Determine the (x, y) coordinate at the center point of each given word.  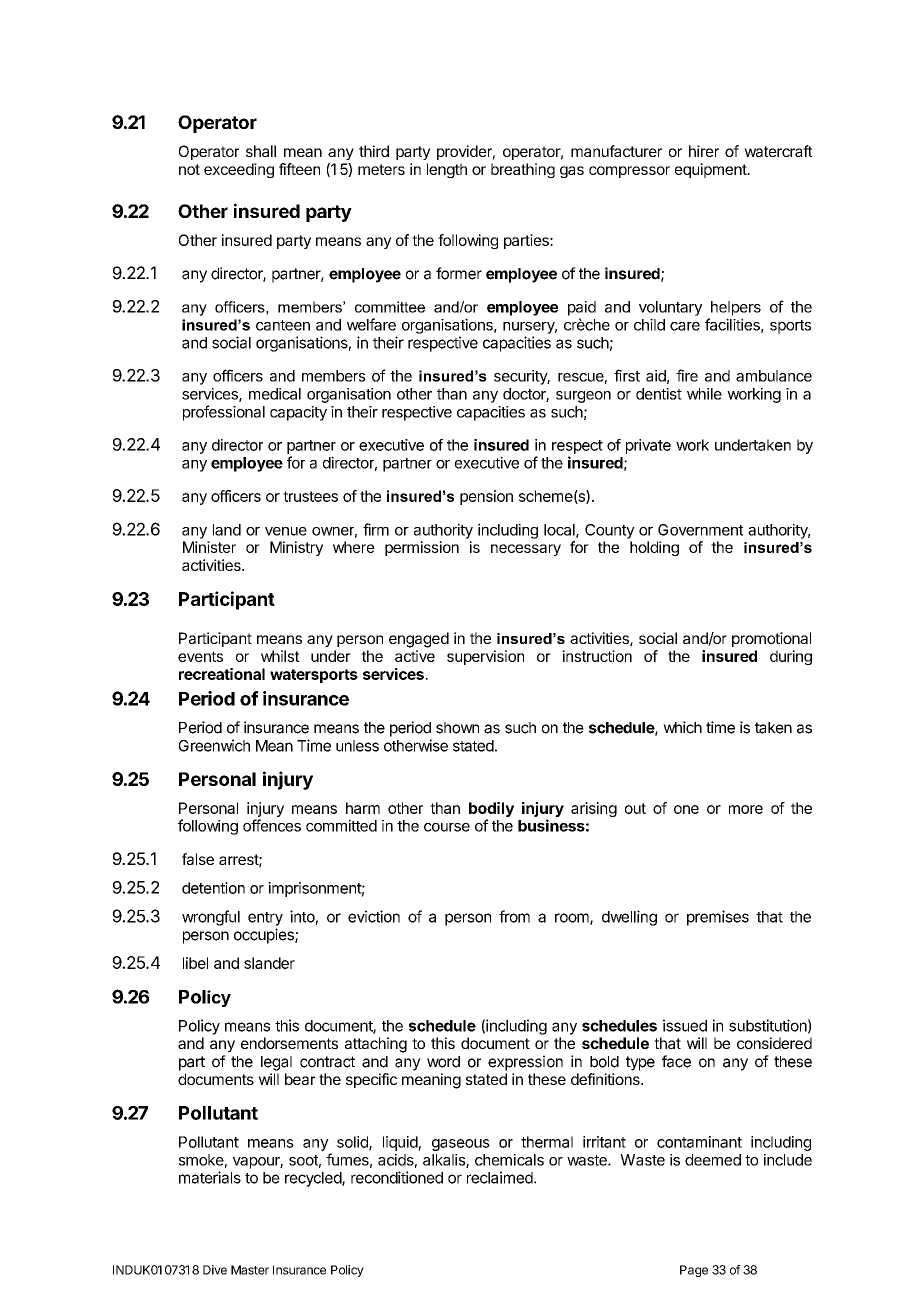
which (682, 727)
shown (457, 728)
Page (694, 1271)
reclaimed (501, 1177)
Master (250, 1270)
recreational (222, 674)
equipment (711, 170)
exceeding (239, 170)
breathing (523, 170)
